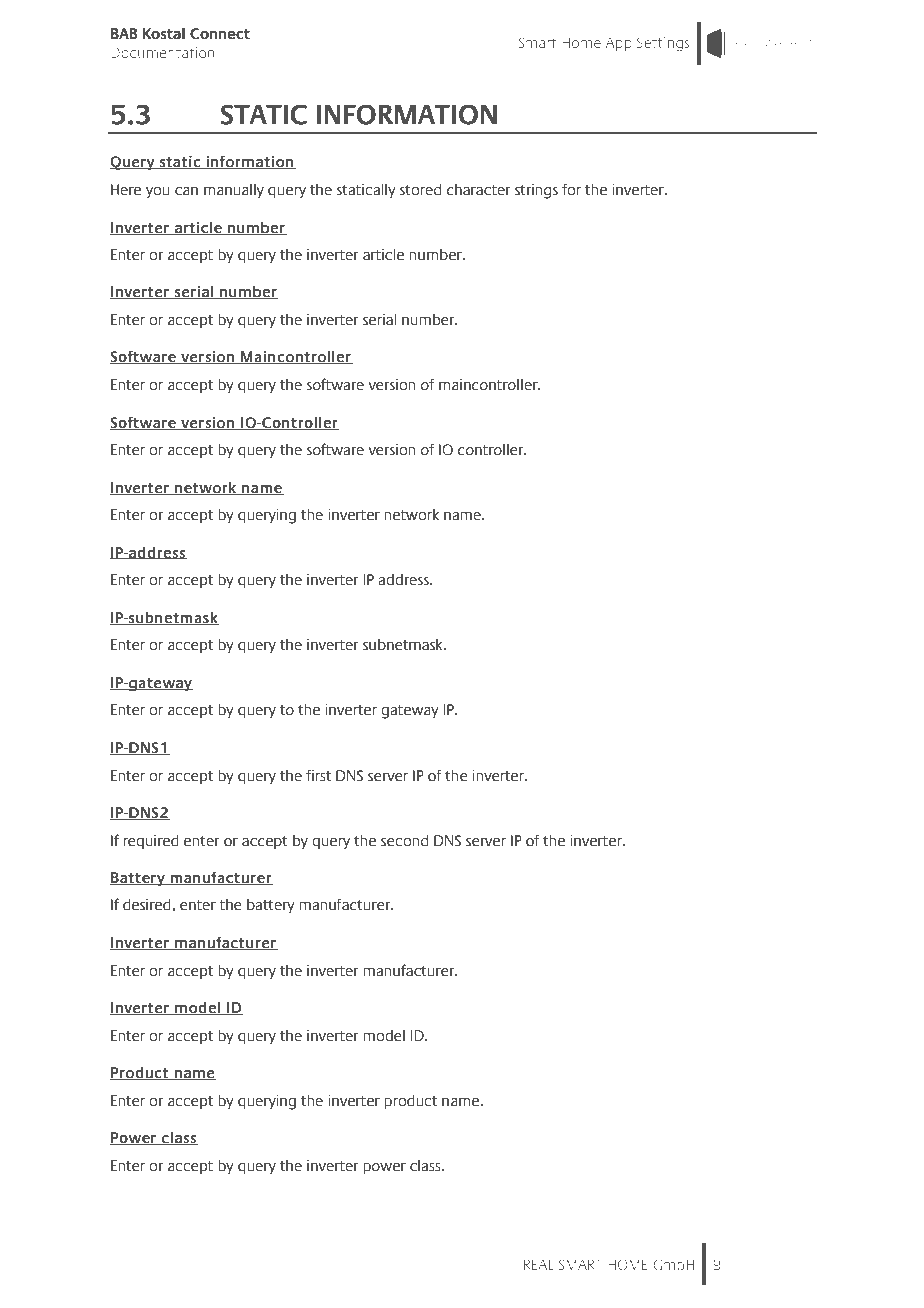 This screenshot has width=924, height=1308. I want to click on stored, so click(420, 190).
